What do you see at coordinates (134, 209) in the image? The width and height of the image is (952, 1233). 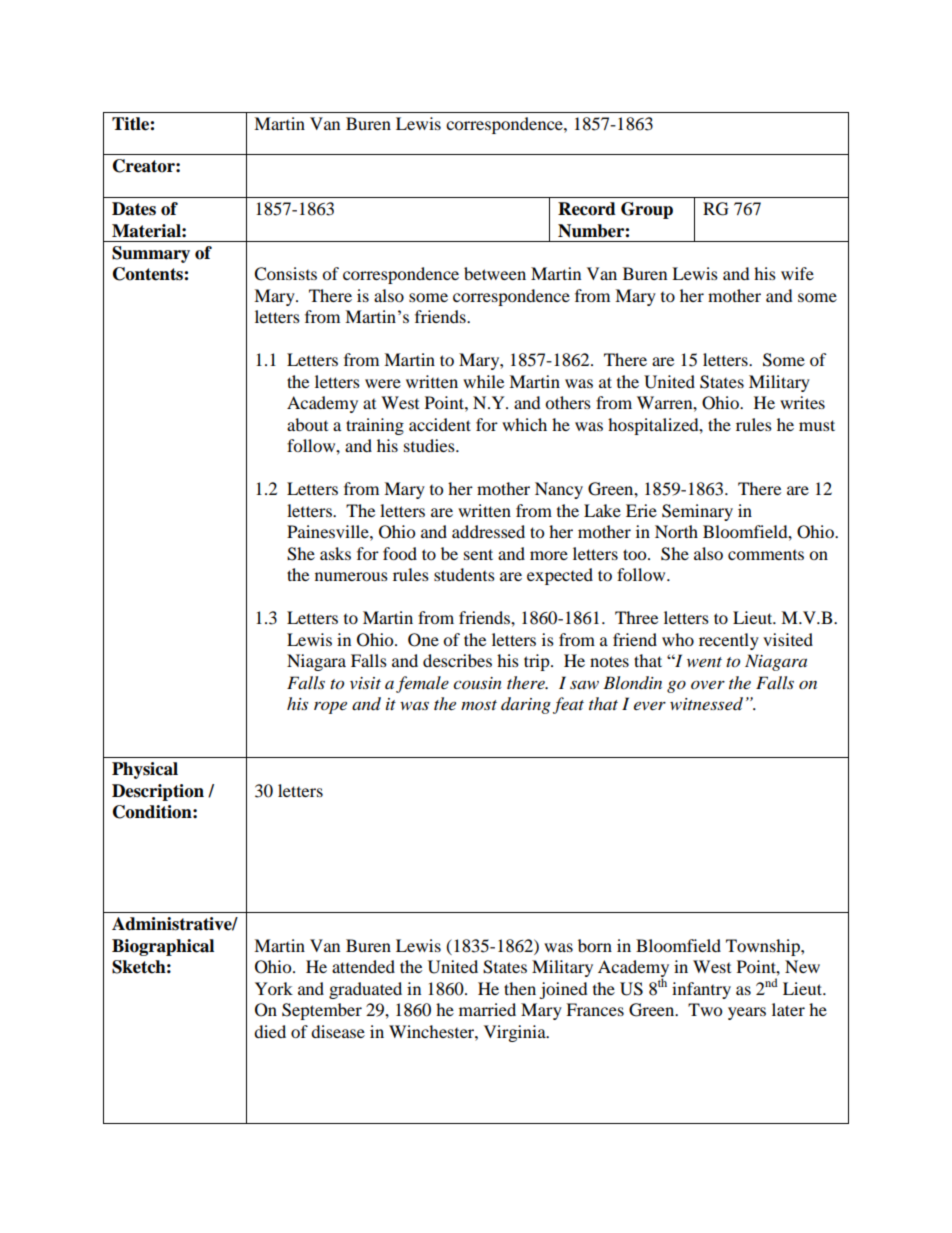 I see `Dates` at bounding box center [134, 209].
